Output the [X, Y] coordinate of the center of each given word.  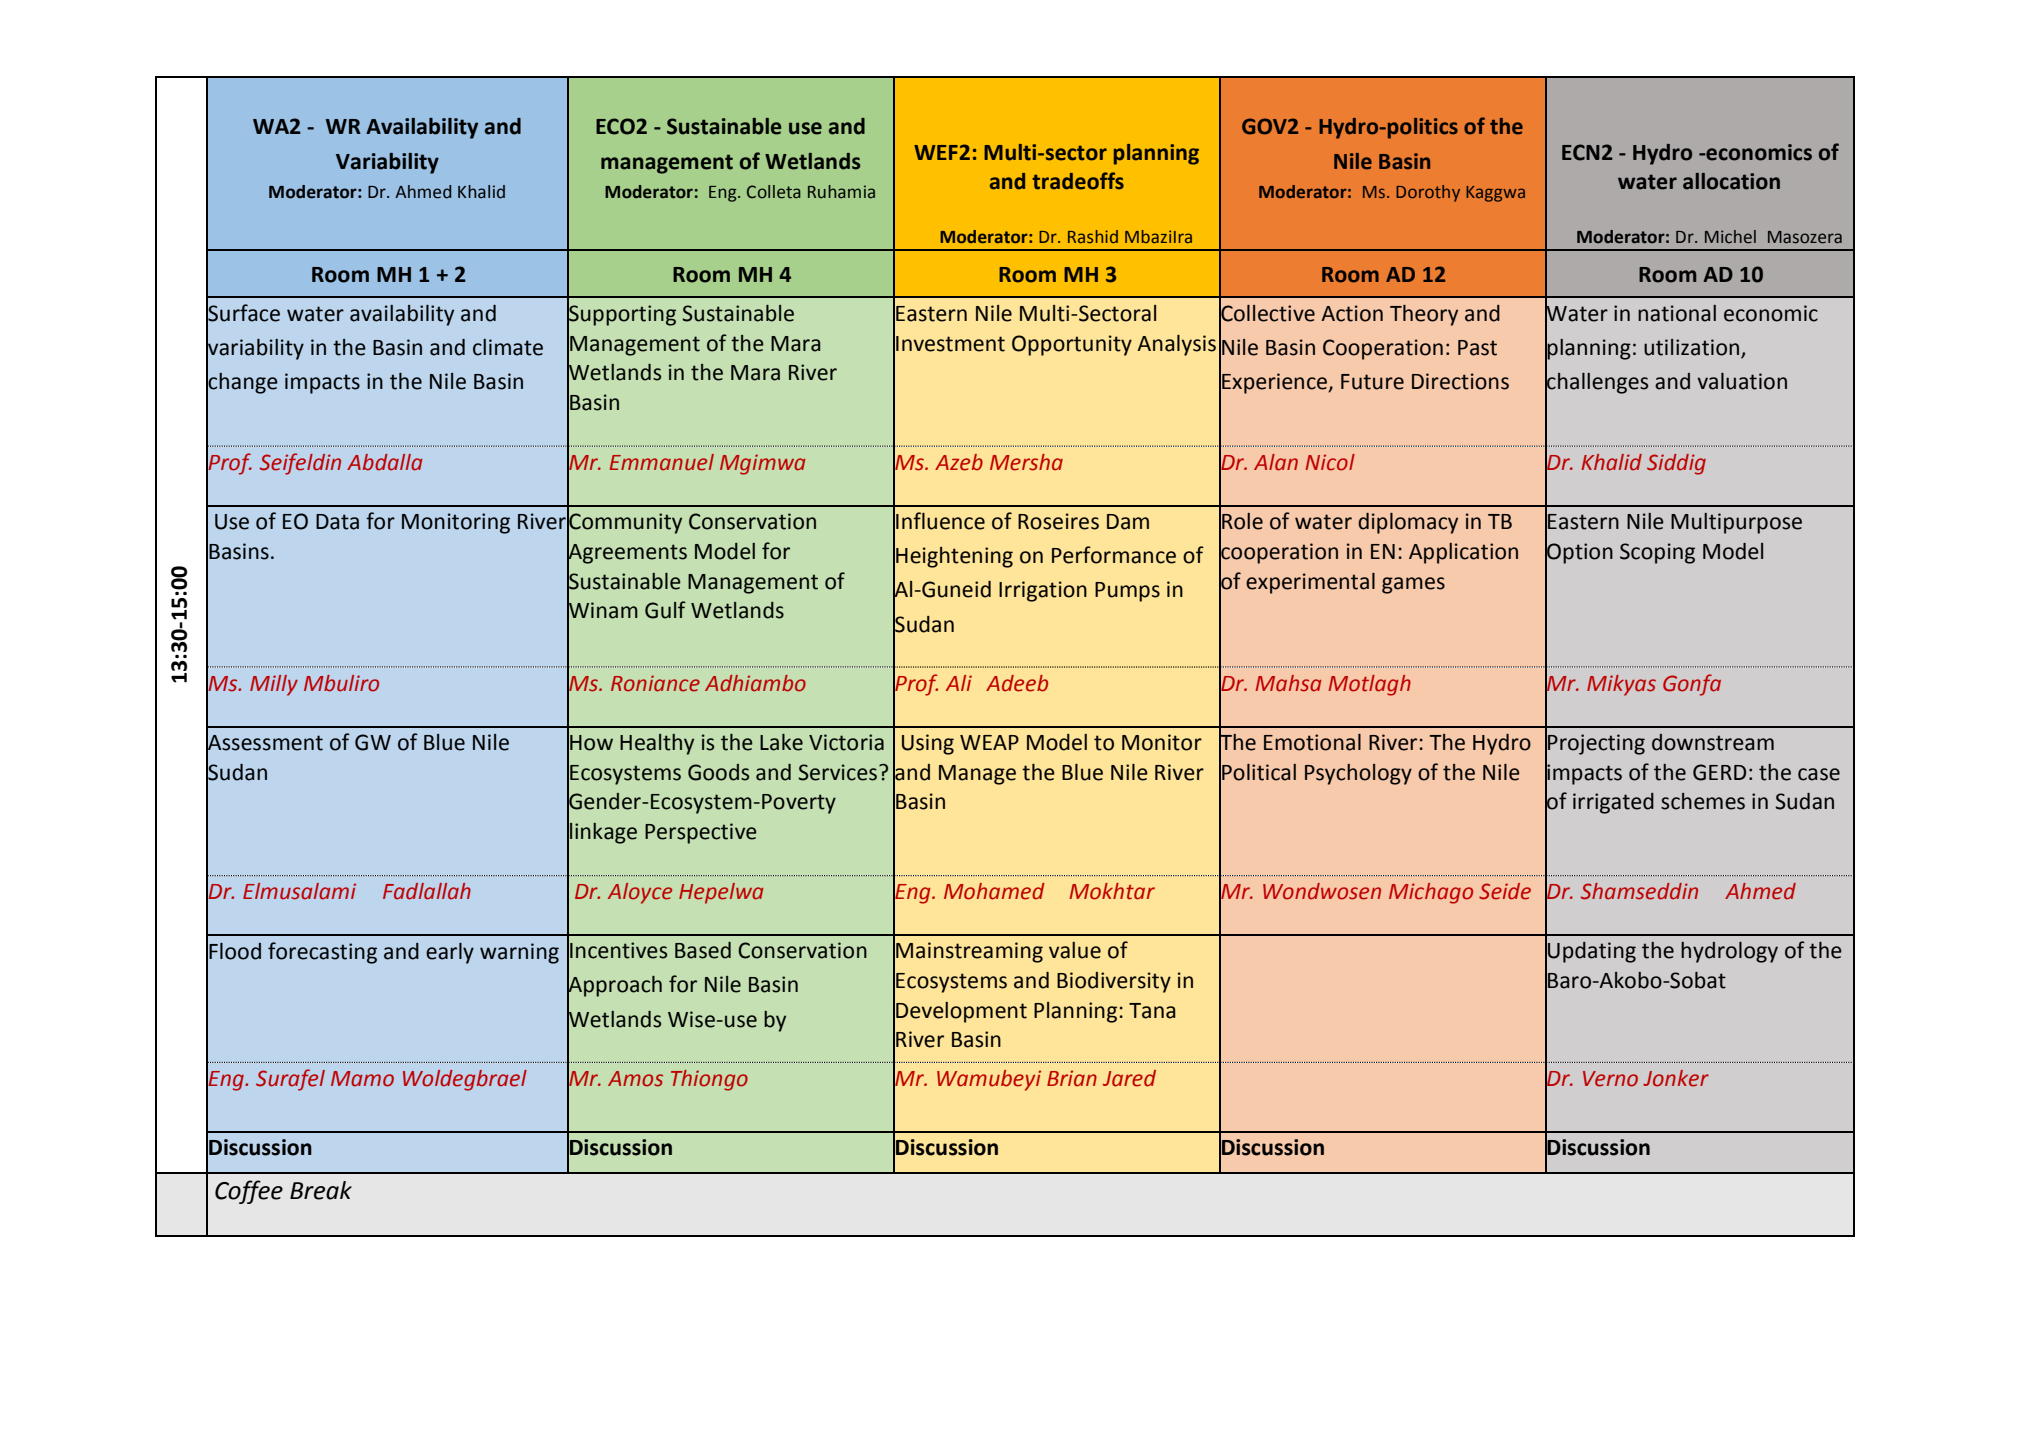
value [1075, 950]
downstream [1713, 742]
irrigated [1613, 803]
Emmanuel [662, 462]
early [450, 953]
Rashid [1093, 236]
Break [321, 1190]
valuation [1742, 381]
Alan [1276, 462]
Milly [274, 685]
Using [928, 744]
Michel [1730, 237]
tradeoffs [1078, 181]
